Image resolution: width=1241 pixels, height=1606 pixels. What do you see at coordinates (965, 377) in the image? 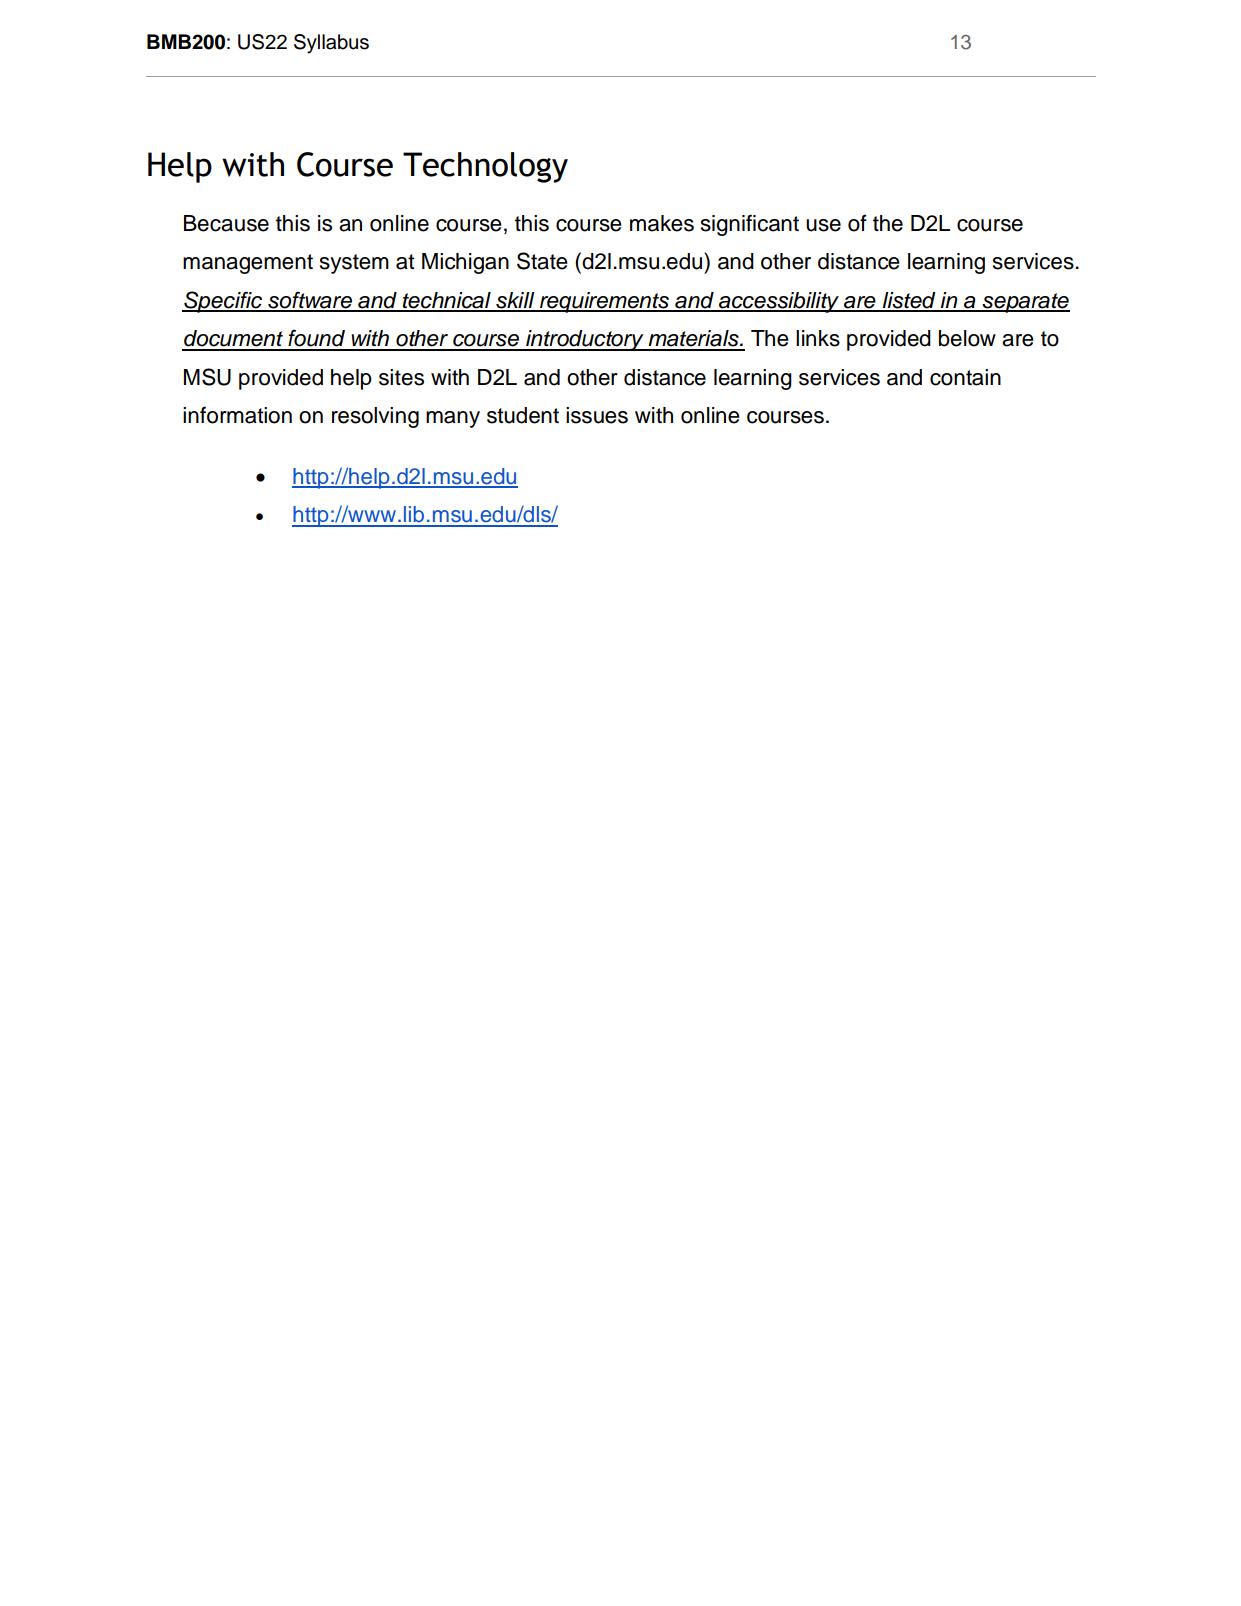
I see `contain` at bounding box center [965, 377].
